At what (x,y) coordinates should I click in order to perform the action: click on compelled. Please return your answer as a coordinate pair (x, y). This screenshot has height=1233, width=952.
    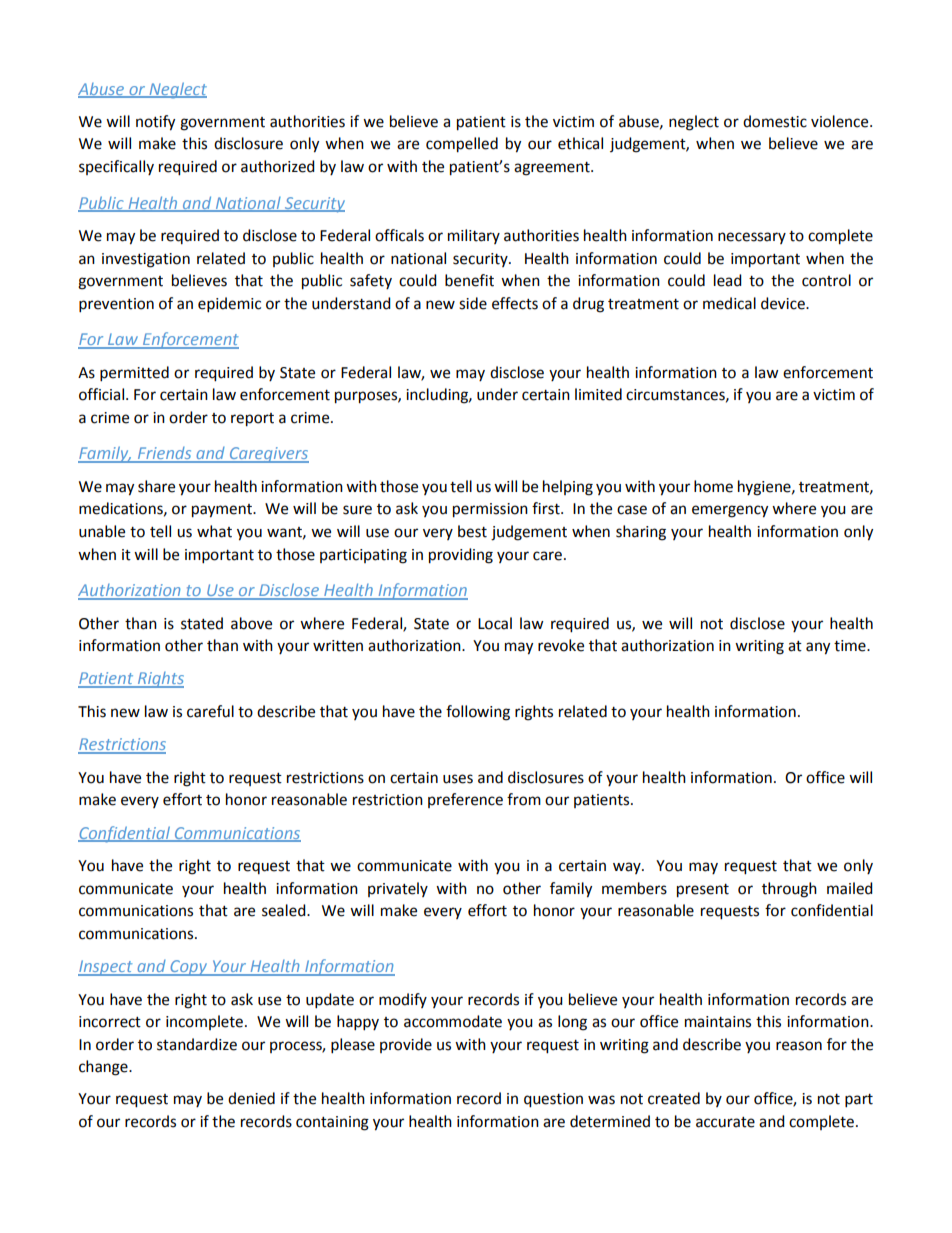
    Looking at the image, I should click on (462, 145).
